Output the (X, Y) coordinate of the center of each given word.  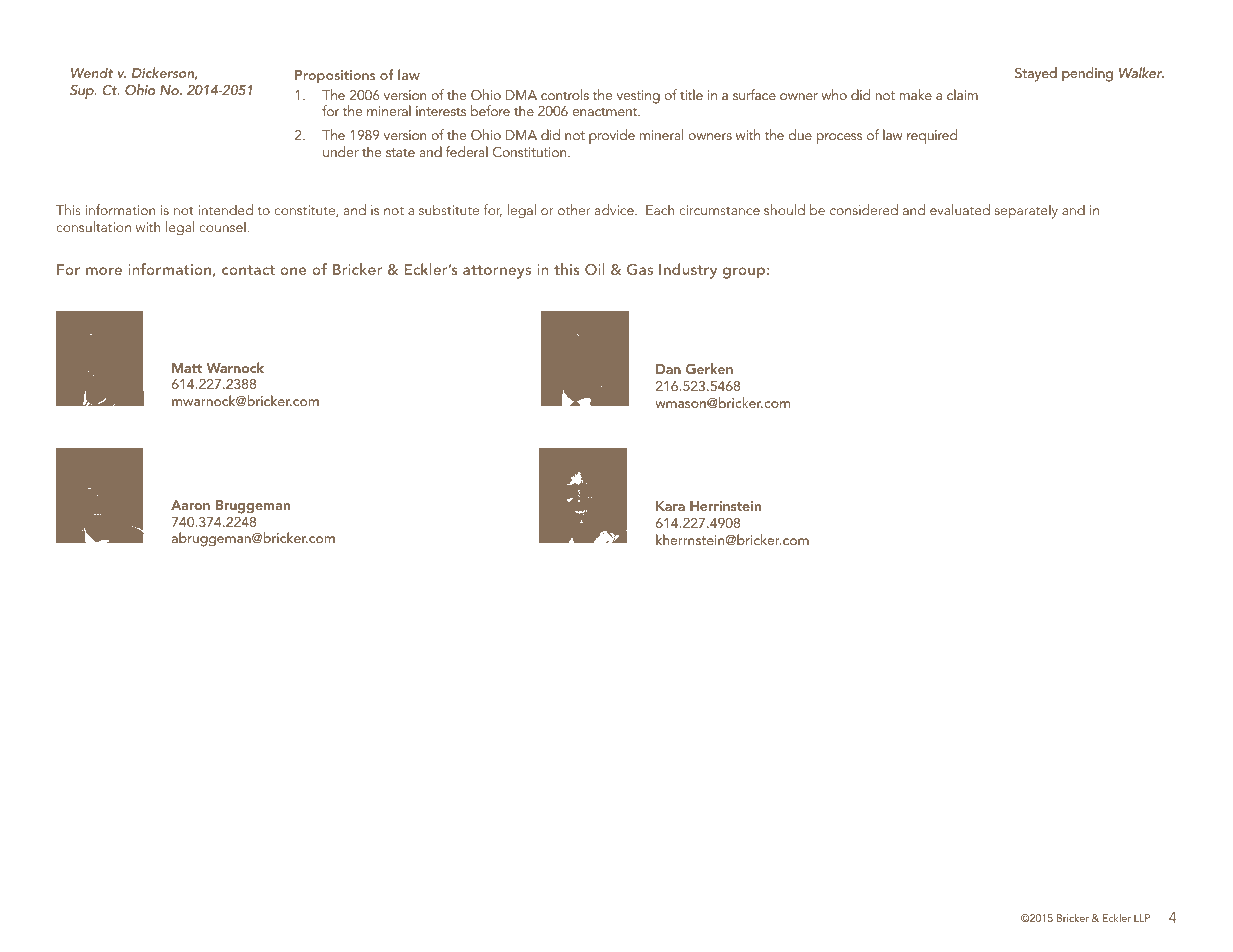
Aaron (190, 505)
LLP (1142, 918)
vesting (638, 97)
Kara (670, 506)
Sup (83, 92)
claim (962, 94)
